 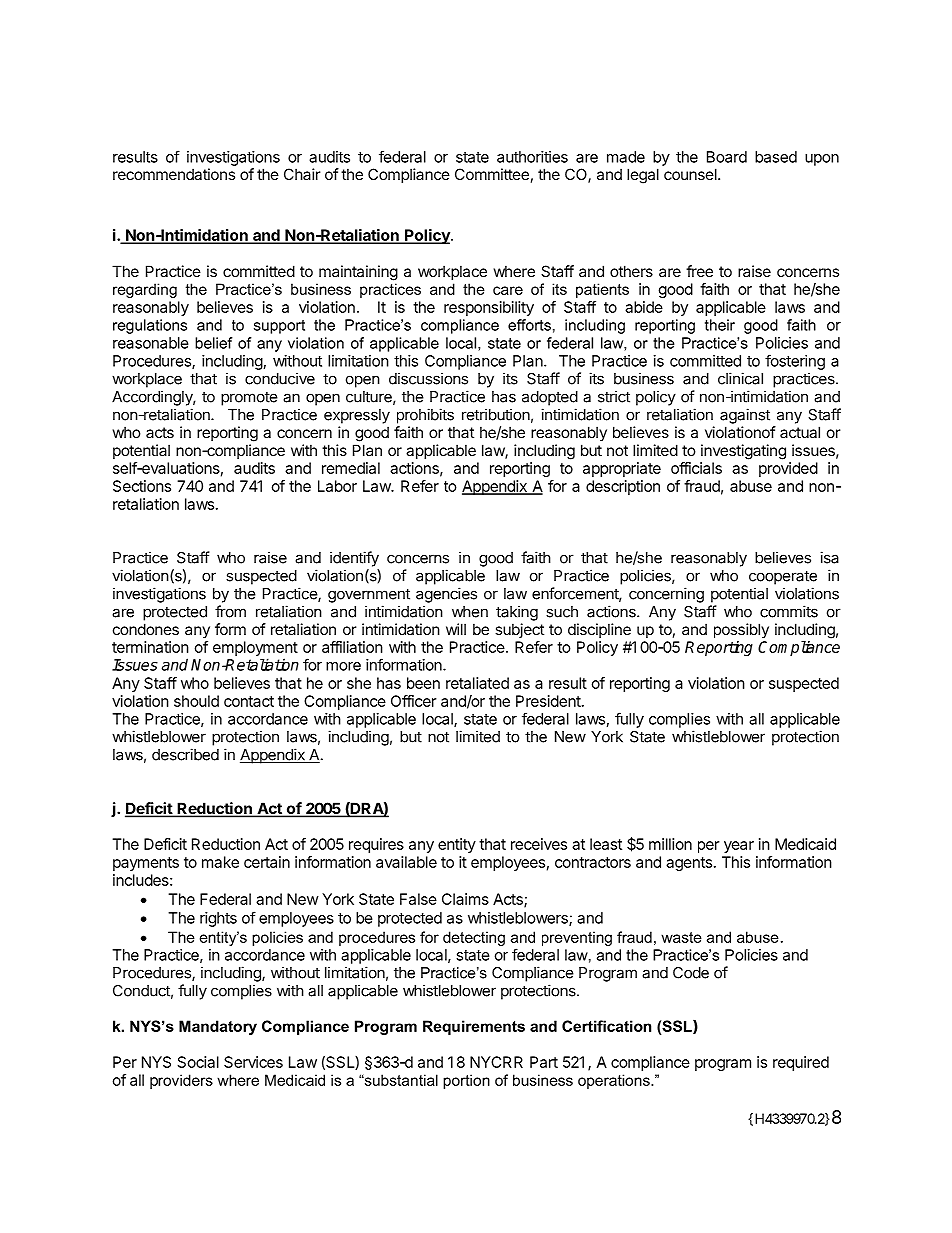 I want to click on when, so click(x=470, y=612).
